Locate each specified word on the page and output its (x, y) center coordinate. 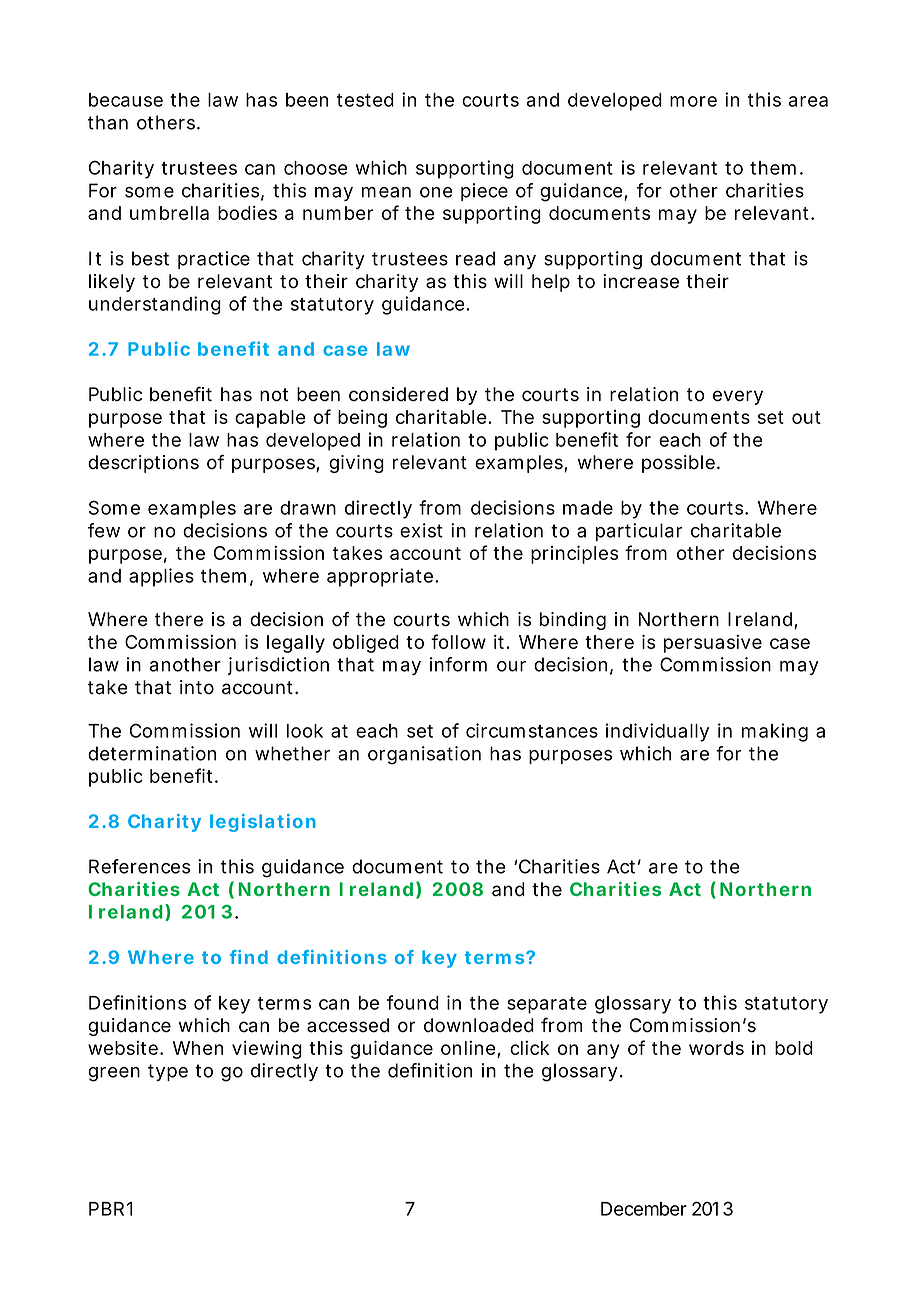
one (436, 192)
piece (484, 192)
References (139, 866)
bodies (247, 212)
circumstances (532, 730)
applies (161, 577)
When (198, 1048)
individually (657, 732)
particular (639, 532)
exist (421, 530)
